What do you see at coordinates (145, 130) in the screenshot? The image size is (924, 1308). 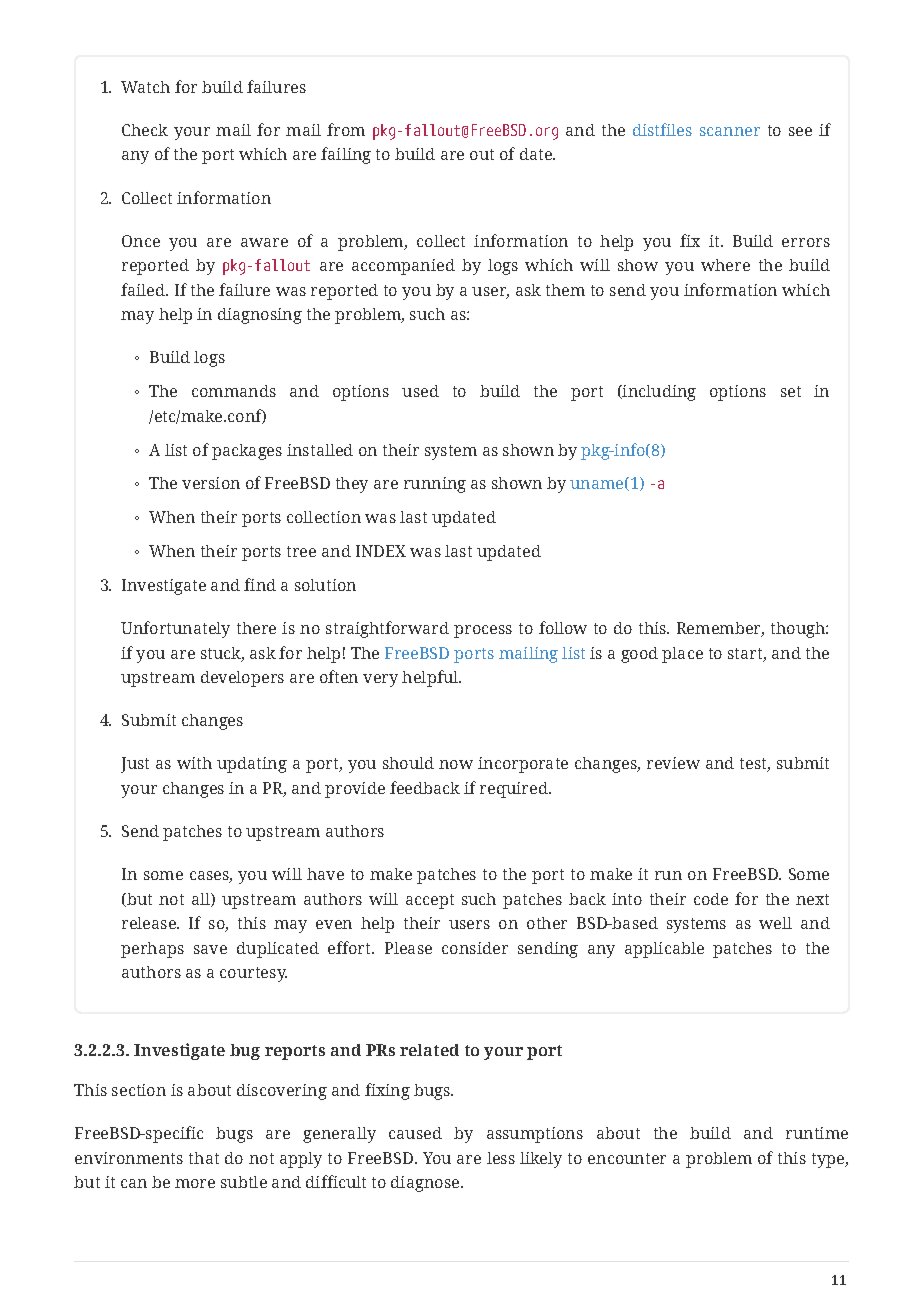 I see `Check` at bounding box center [145, 130].
